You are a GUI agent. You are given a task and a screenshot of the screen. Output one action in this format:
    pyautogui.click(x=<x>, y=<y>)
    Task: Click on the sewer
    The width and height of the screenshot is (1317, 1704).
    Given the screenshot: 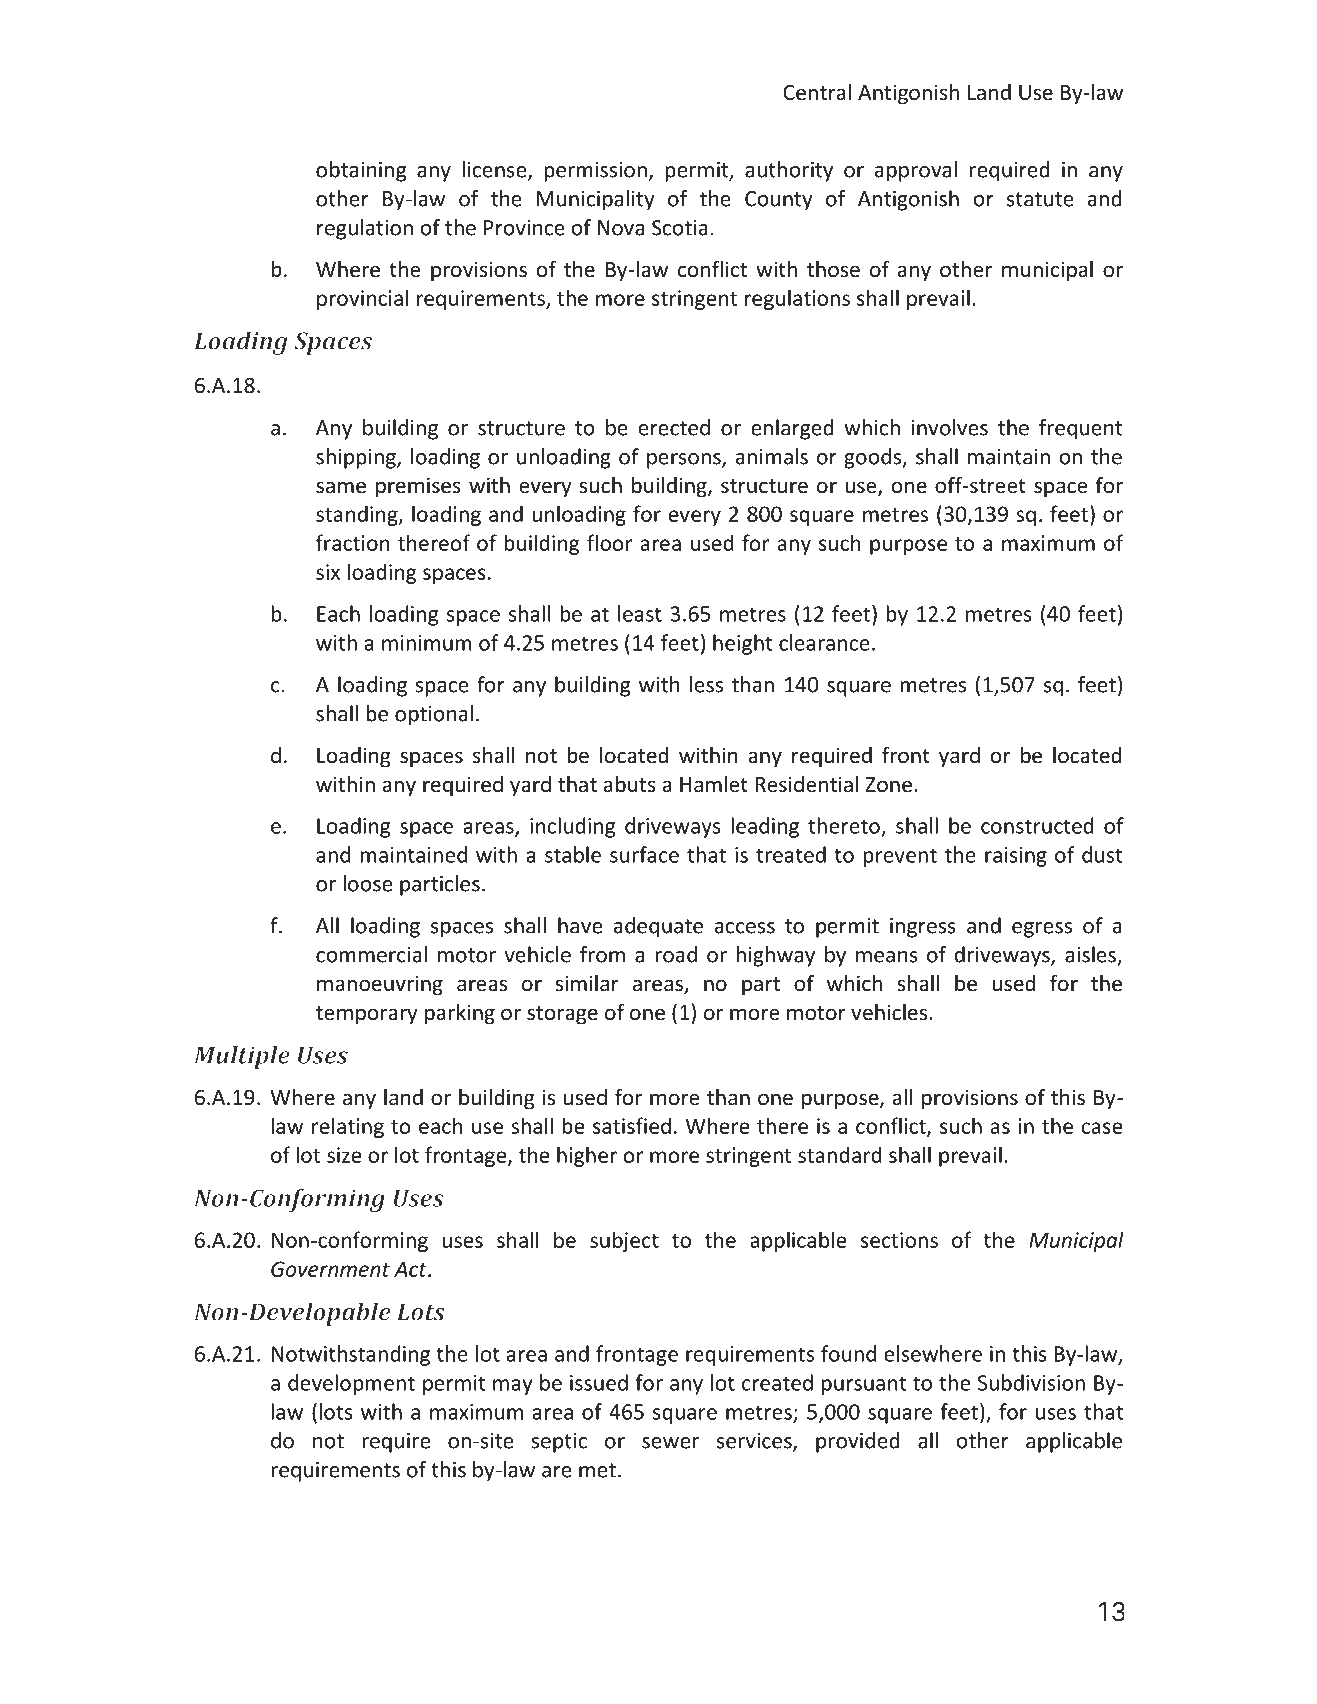 What is the action you would take?
    pyautogui.click(x=670, y=1443)
